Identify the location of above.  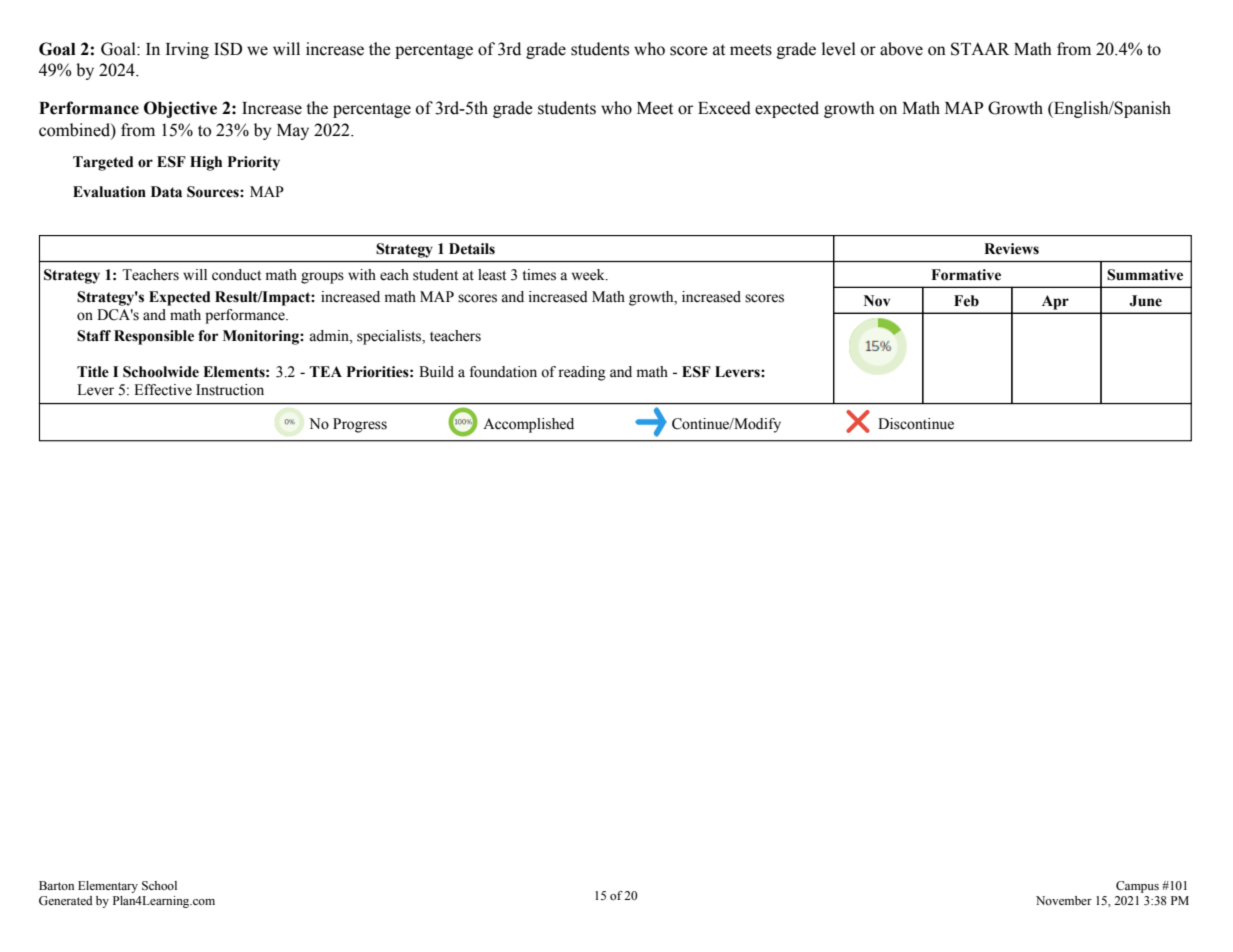
(901, 49).
